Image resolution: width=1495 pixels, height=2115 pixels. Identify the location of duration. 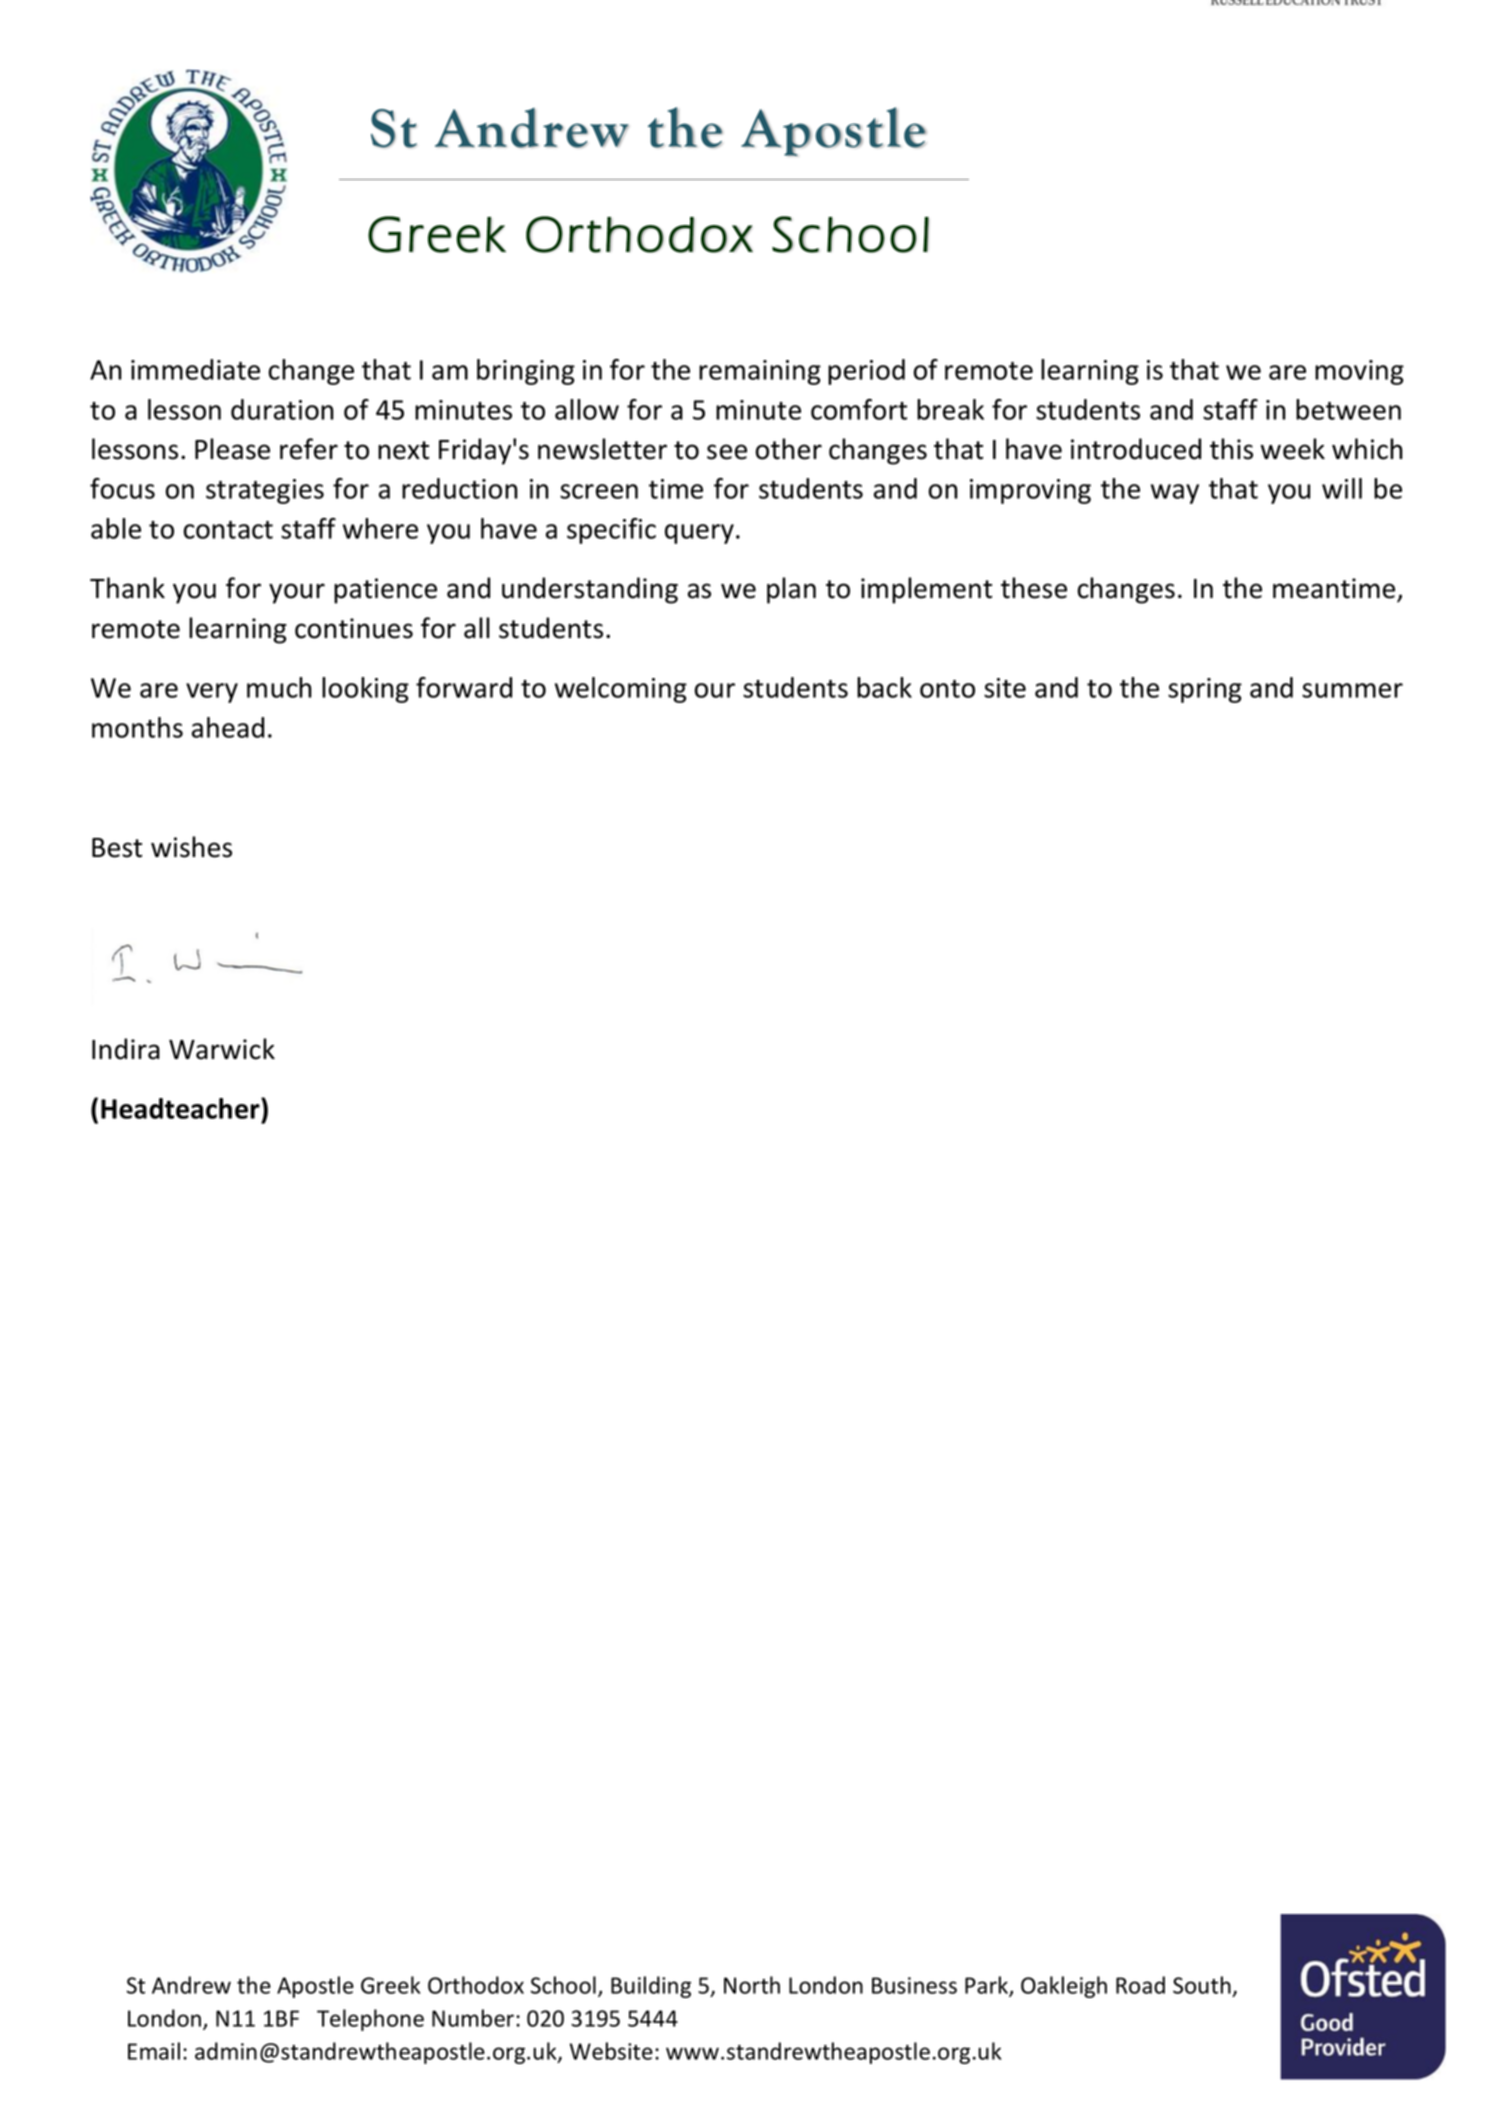
(282, 409).
